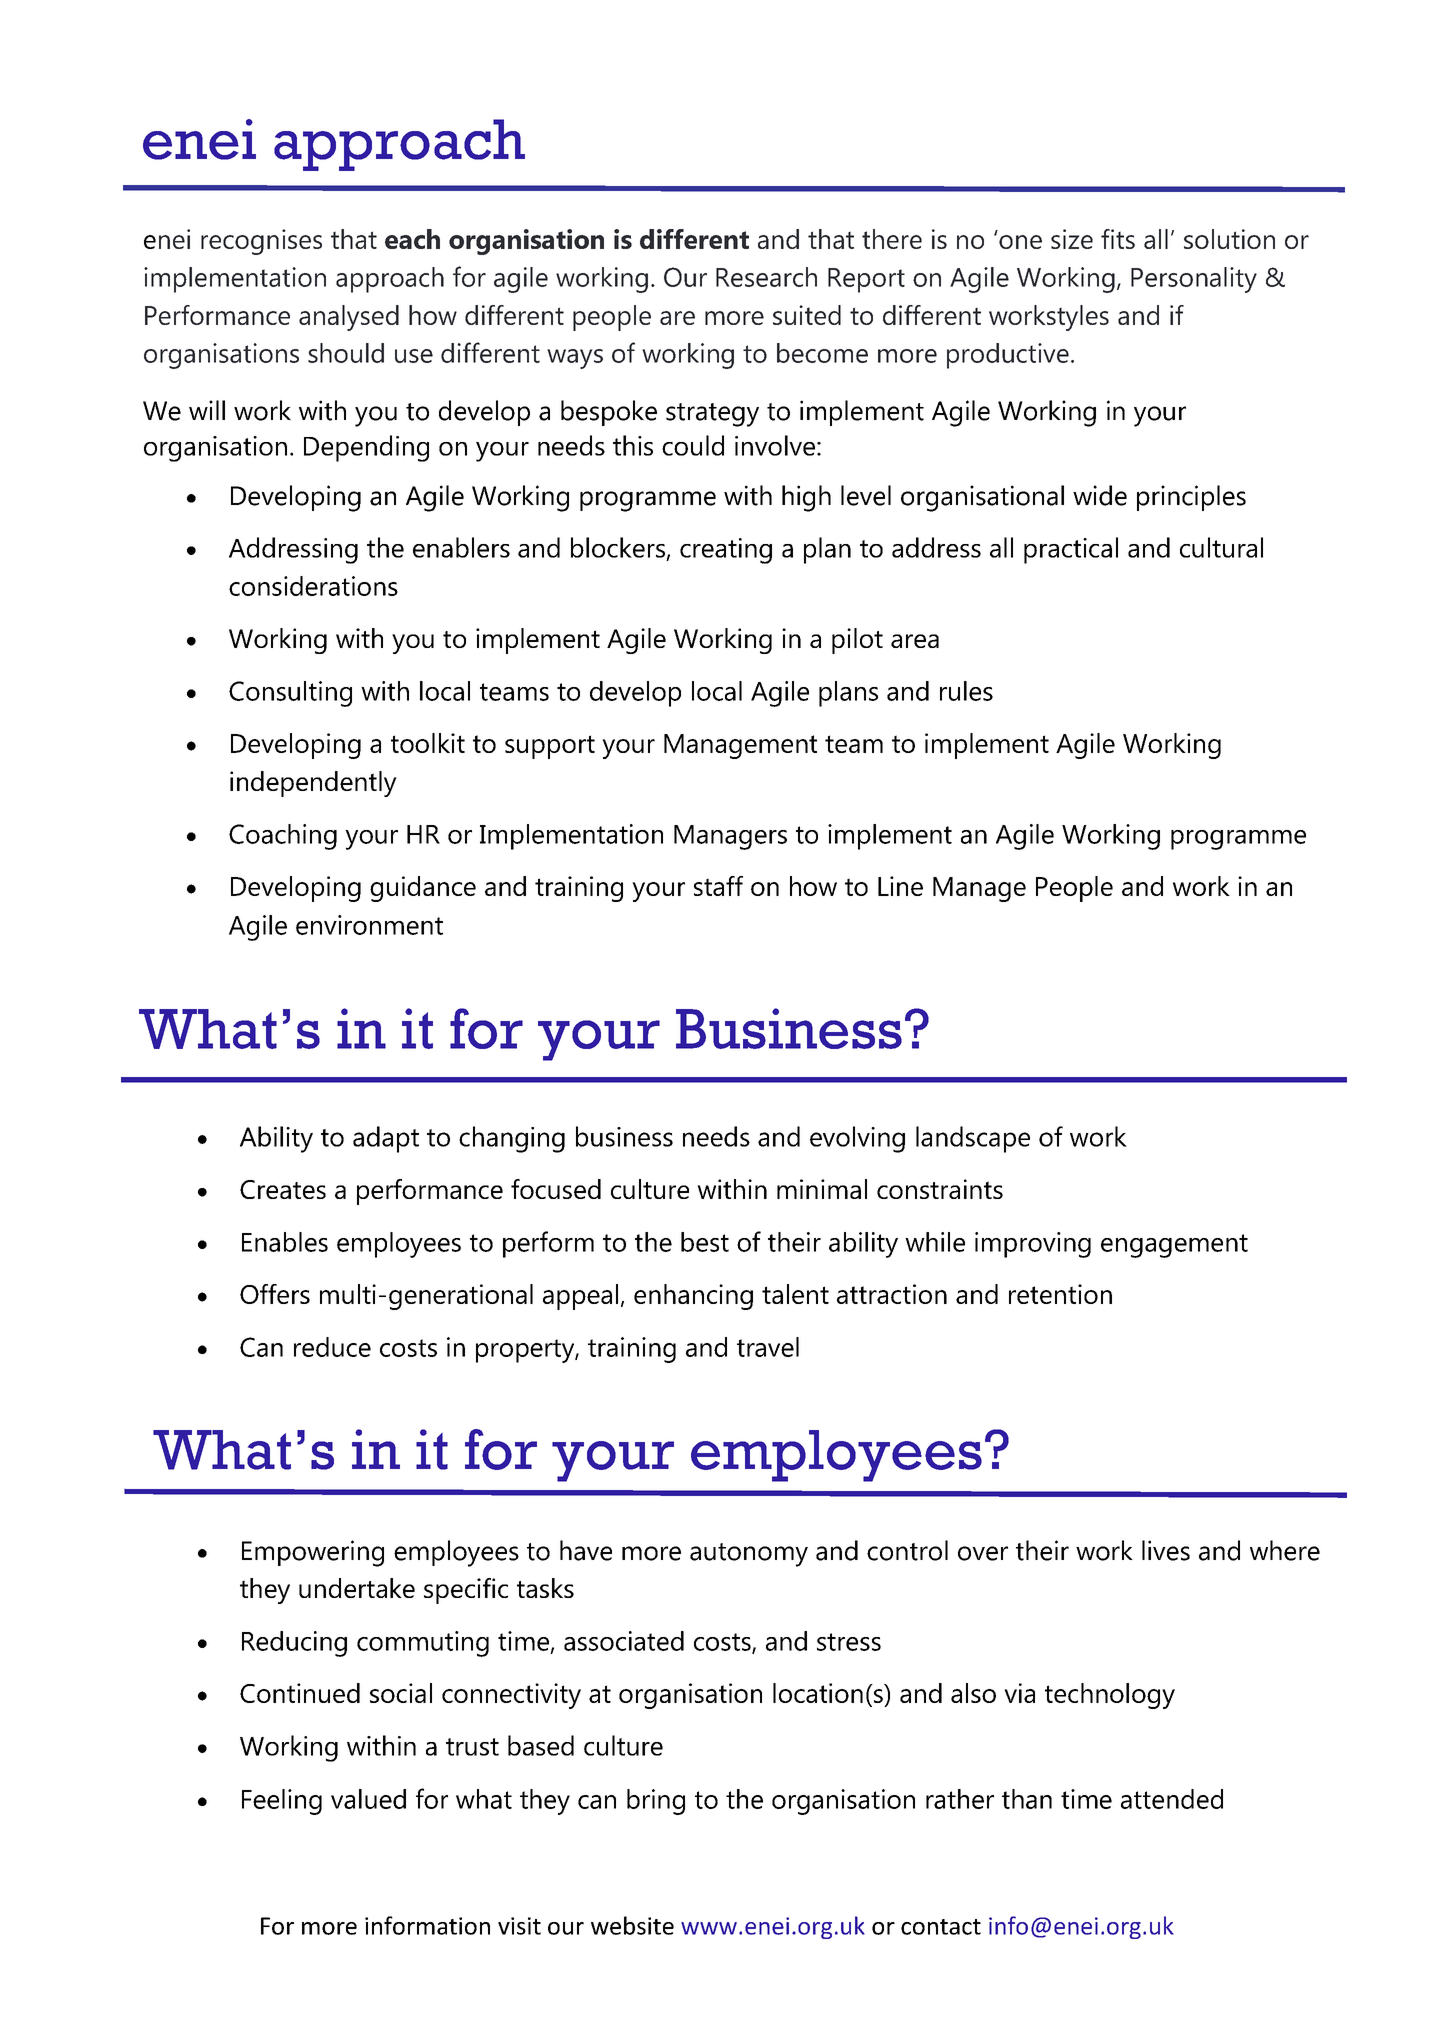 The height and width of the document is (2027, 1433). What do you see at coordinates (313, 1553) in the document?
I see `Empowering` at bounding box center [313, 1553].
